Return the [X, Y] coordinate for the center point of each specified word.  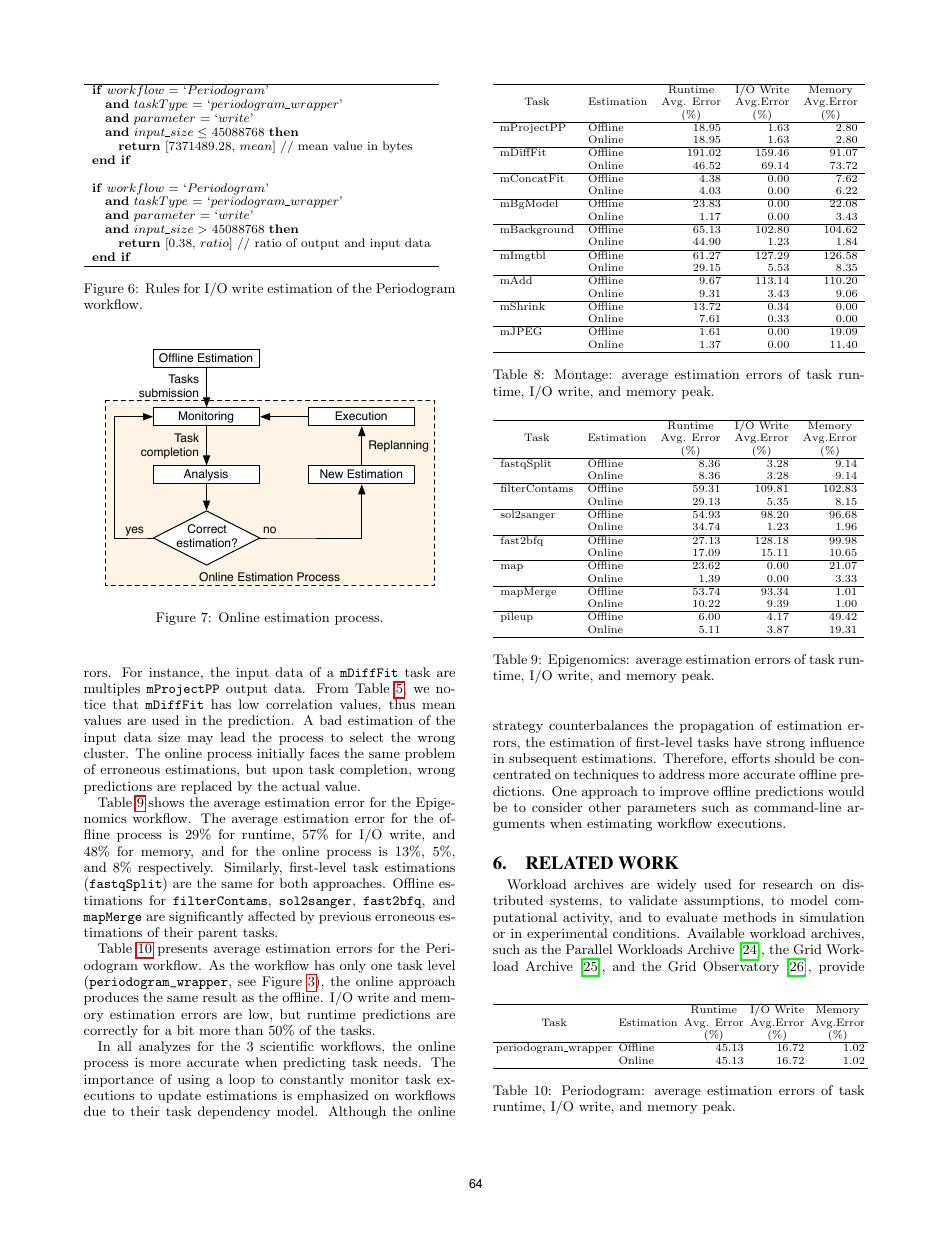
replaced [206, 787]
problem [430, 754]
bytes [397, 147]
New [331, 473]
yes [134, 532]
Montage [582, 375]
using [194, 1080]
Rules [162, 288]
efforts [751, 758]
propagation [717, 727]
